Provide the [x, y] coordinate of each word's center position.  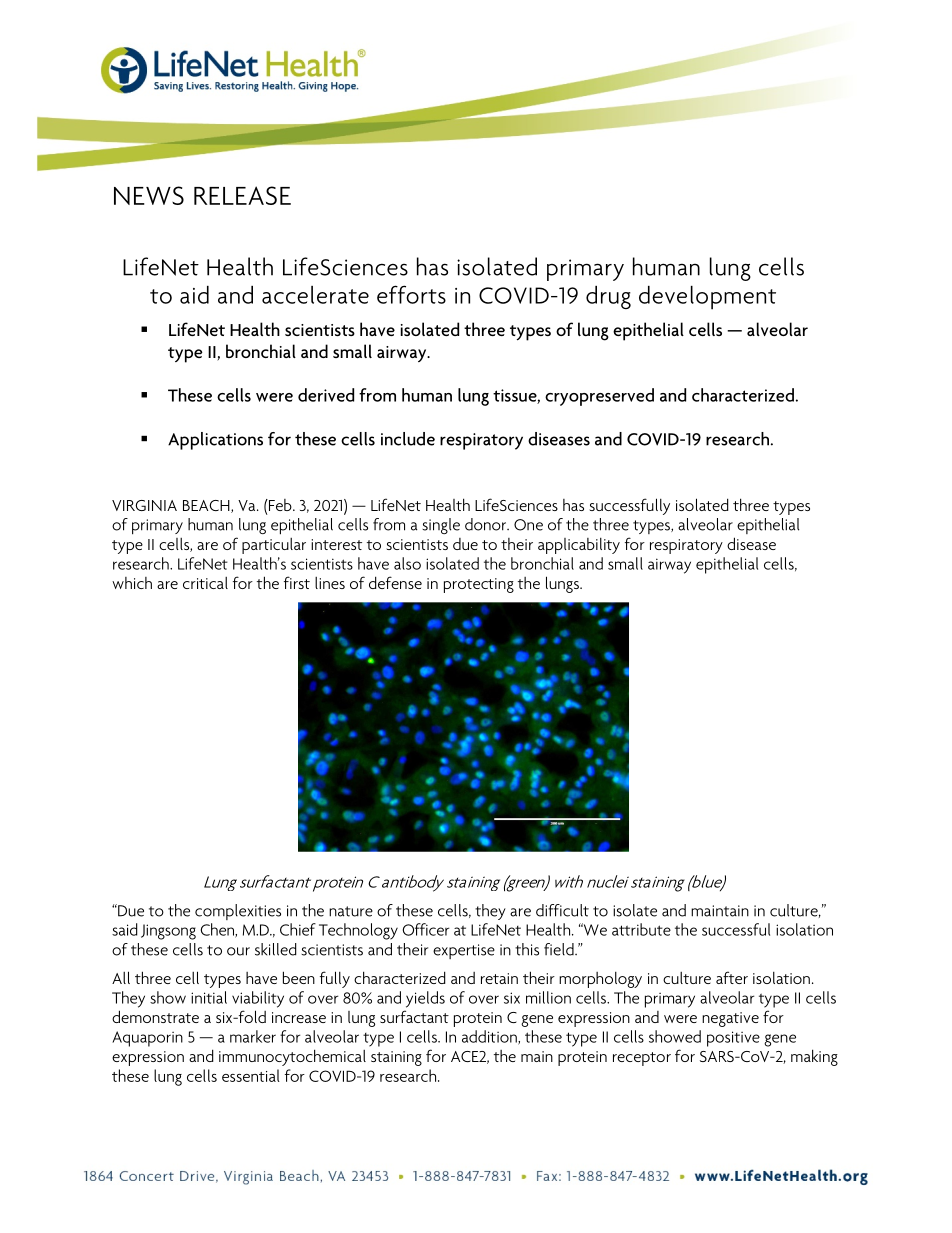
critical [205, 583]
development [707, 298]
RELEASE [242, 195]
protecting [479, 585]
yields [425, 999]
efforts [411, 294]
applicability [579, 546]
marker [253, 1036]
